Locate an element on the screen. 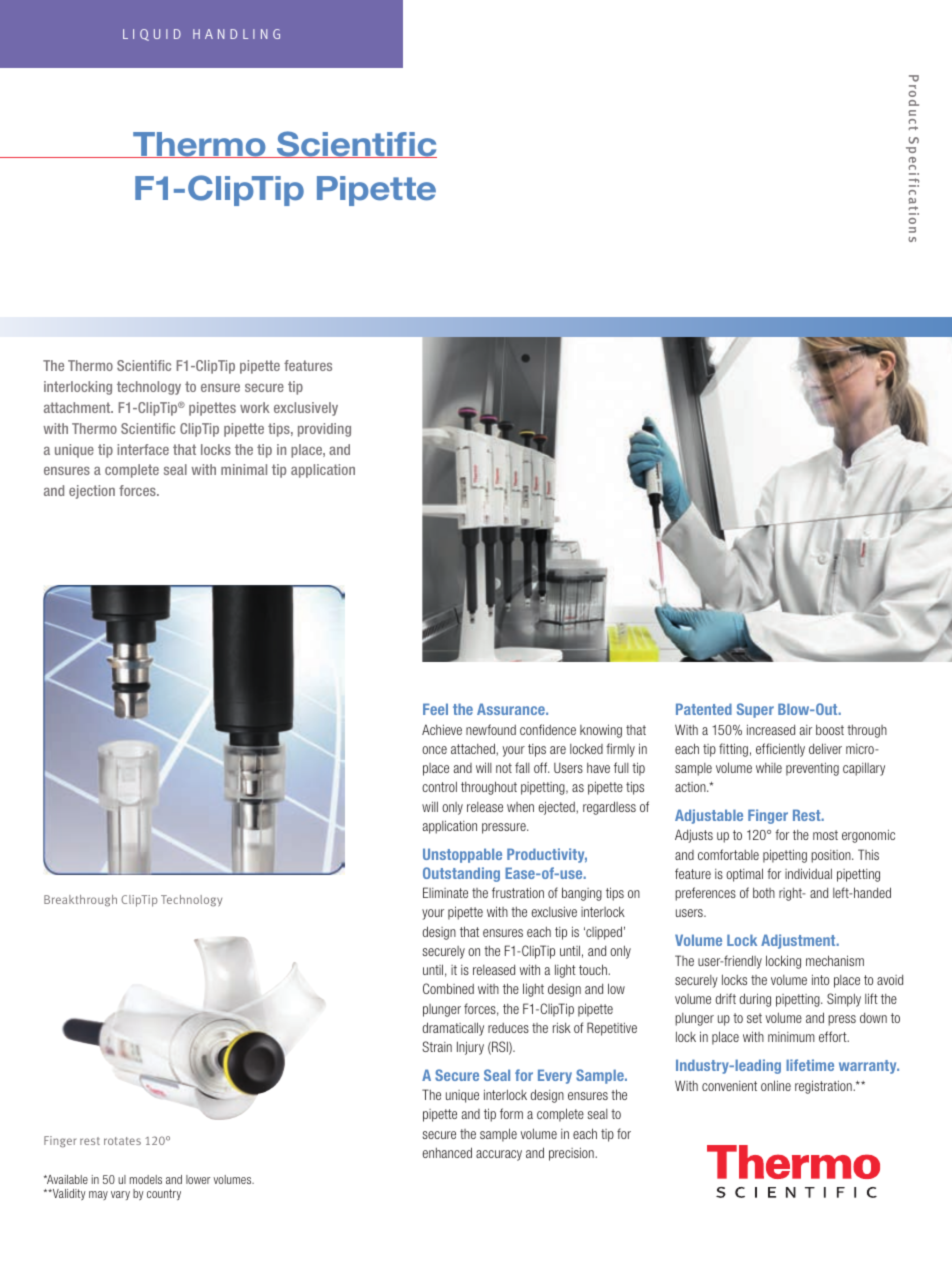 Image resolution: width=952 pixels, height=1270 pixels. lower is located at coordinates (198, 1179).
